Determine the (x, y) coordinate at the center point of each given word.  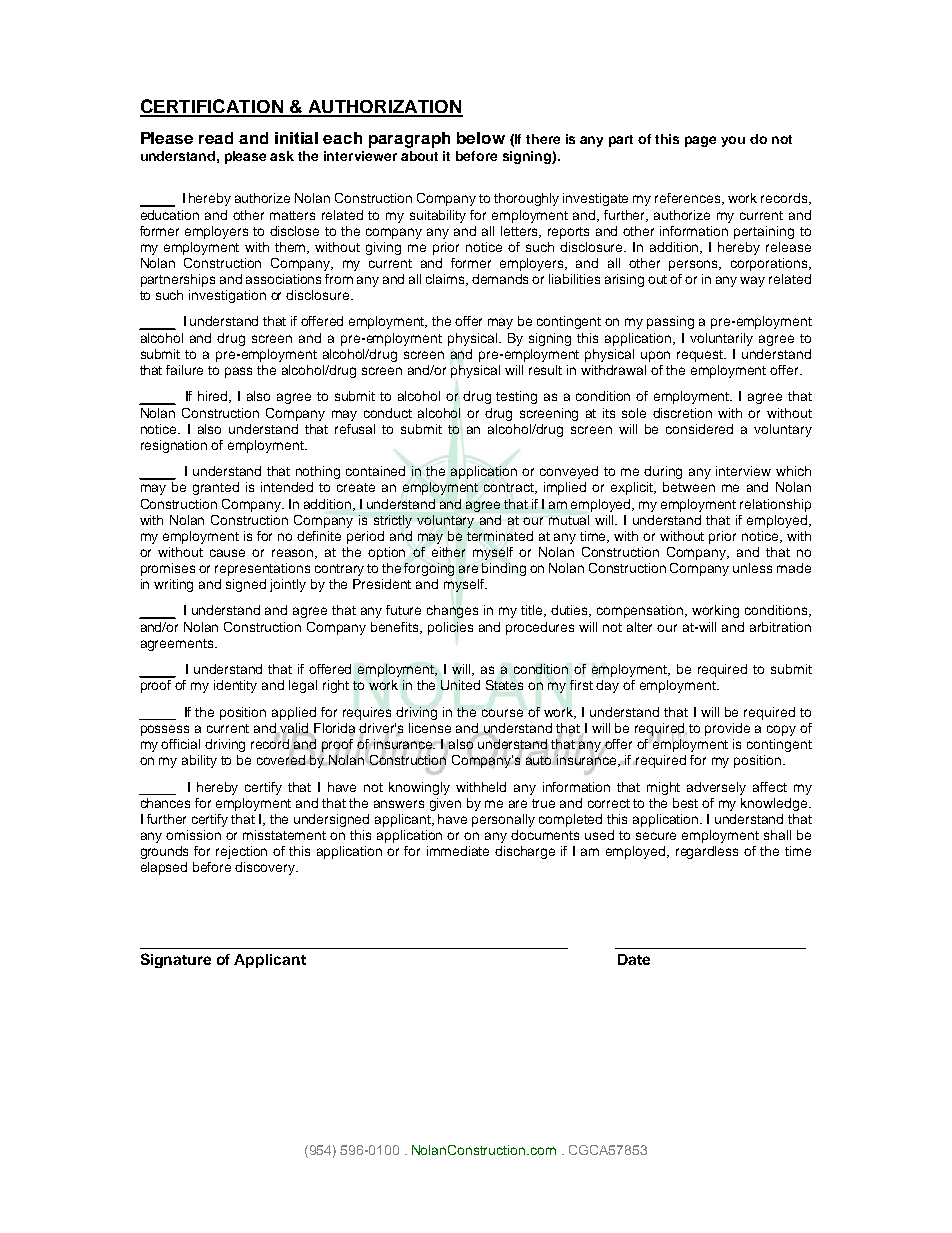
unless (752, 568)
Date (634, 959)
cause (227, 553)
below (481, 138)
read (216, 138)
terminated (500, 536)
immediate (458, 851)
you (733, 141)
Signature (176, 960)
